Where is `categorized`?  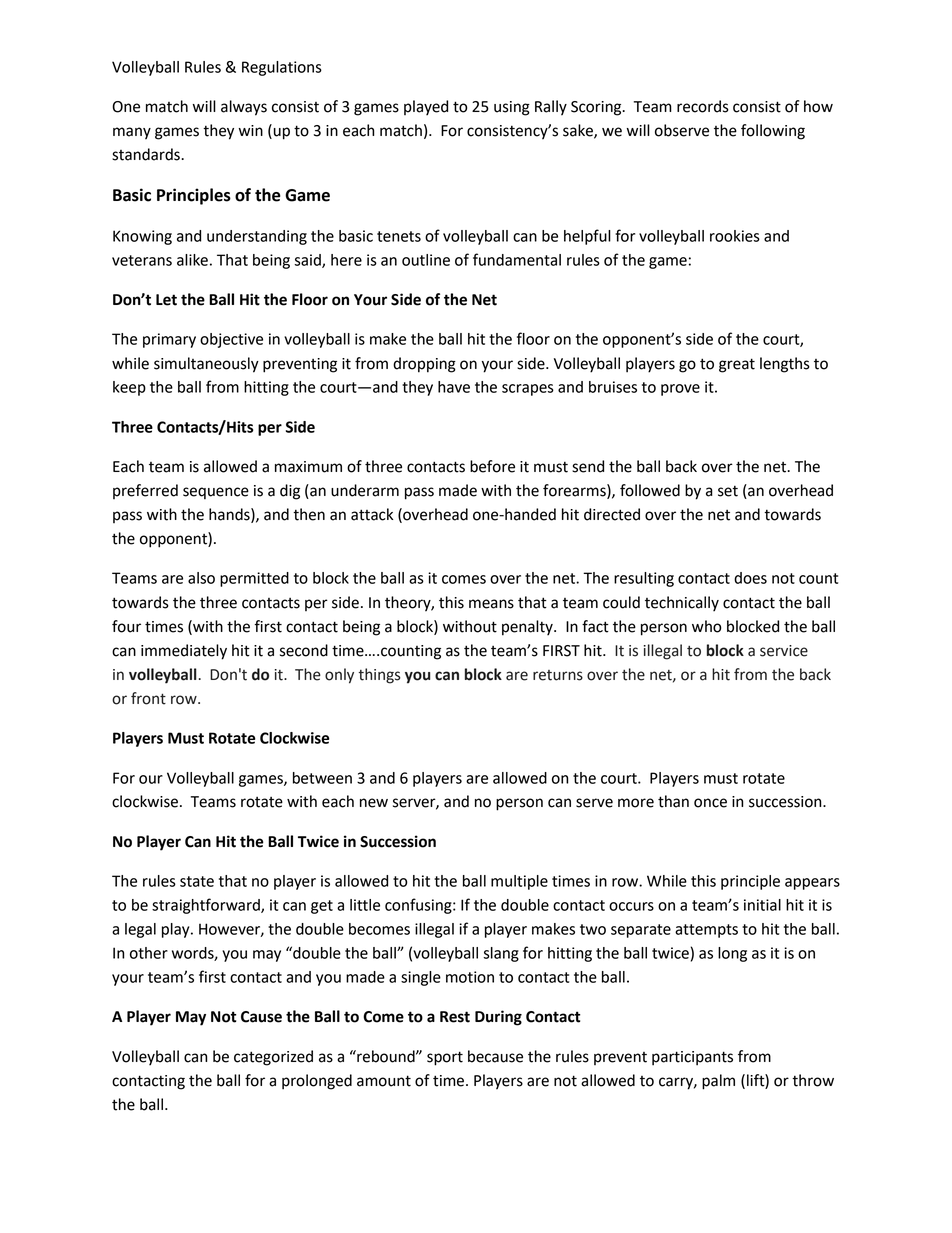 categorized is located at coordinates (273, 1058).
